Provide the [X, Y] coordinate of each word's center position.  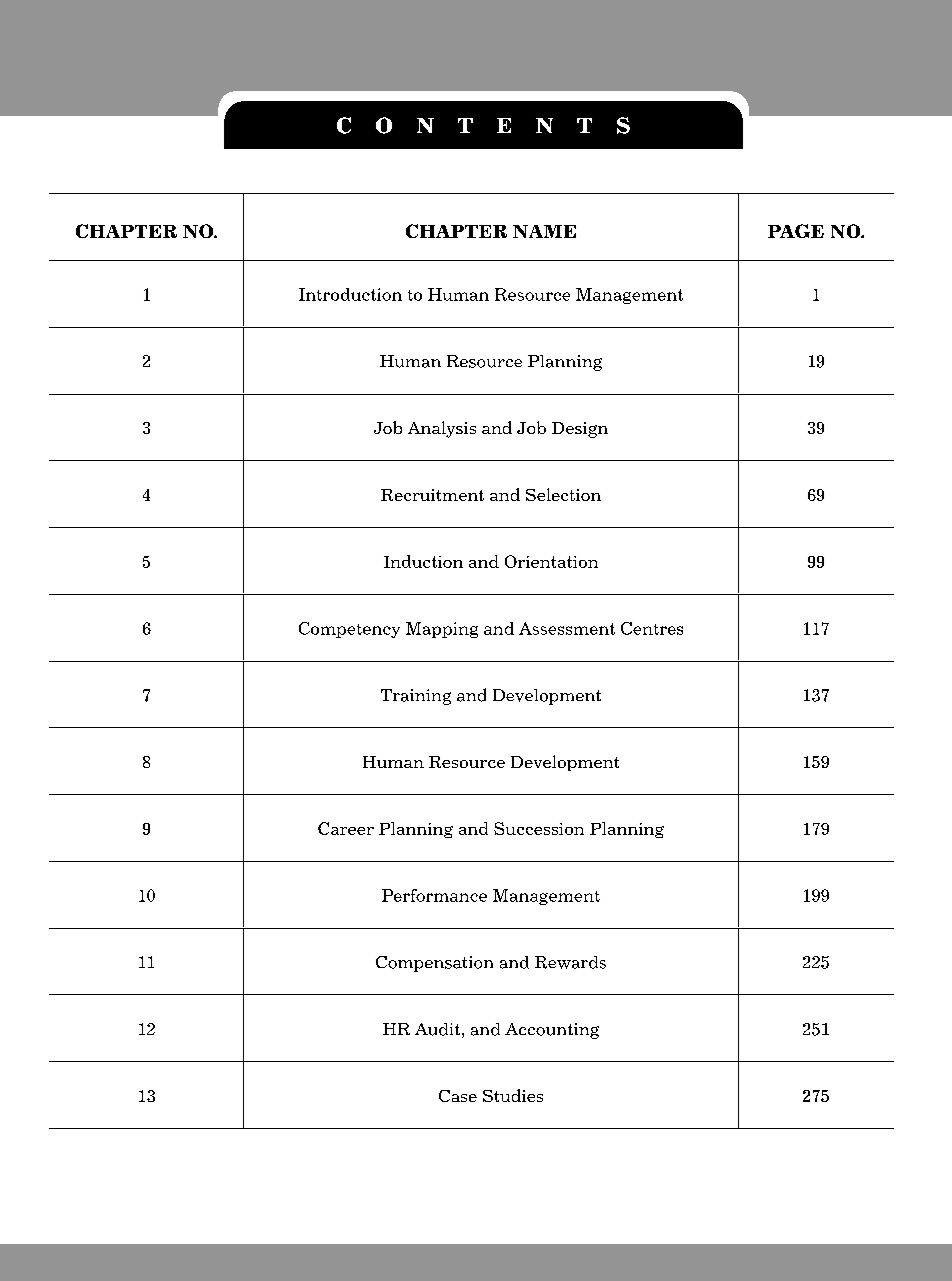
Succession [539, 828]
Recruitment [432, 495]
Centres [652, 628]
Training [416, 697]
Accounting [552, 1031]
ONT [424, 125]
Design [580, 430]
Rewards [570, 962]
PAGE [796, 231]
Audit [437, 1029]
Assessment [567, 628]
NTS [583, 125]
